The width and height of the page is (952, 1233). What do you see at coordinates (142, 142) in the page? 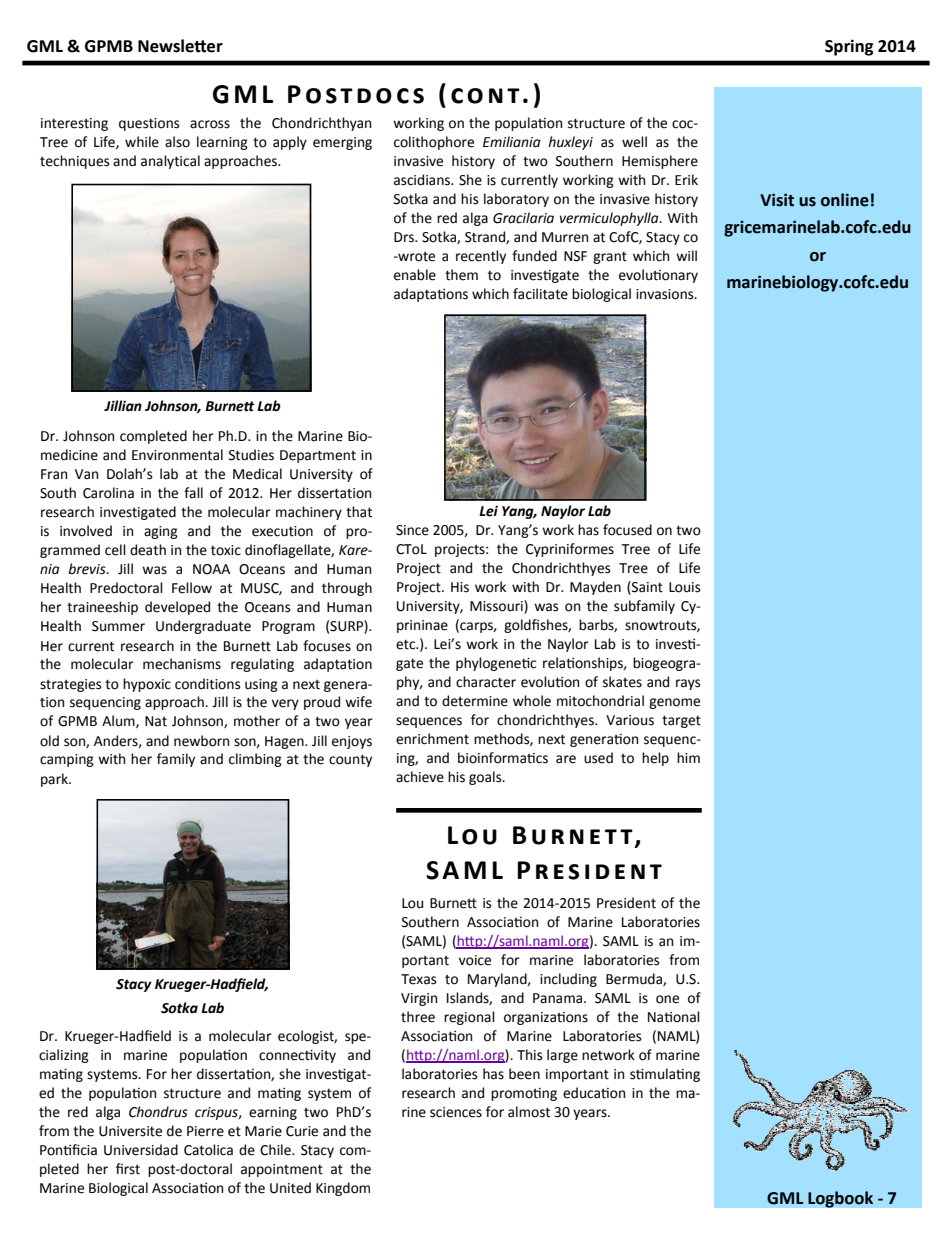
I see `while` at bounding box center [142, 142].
